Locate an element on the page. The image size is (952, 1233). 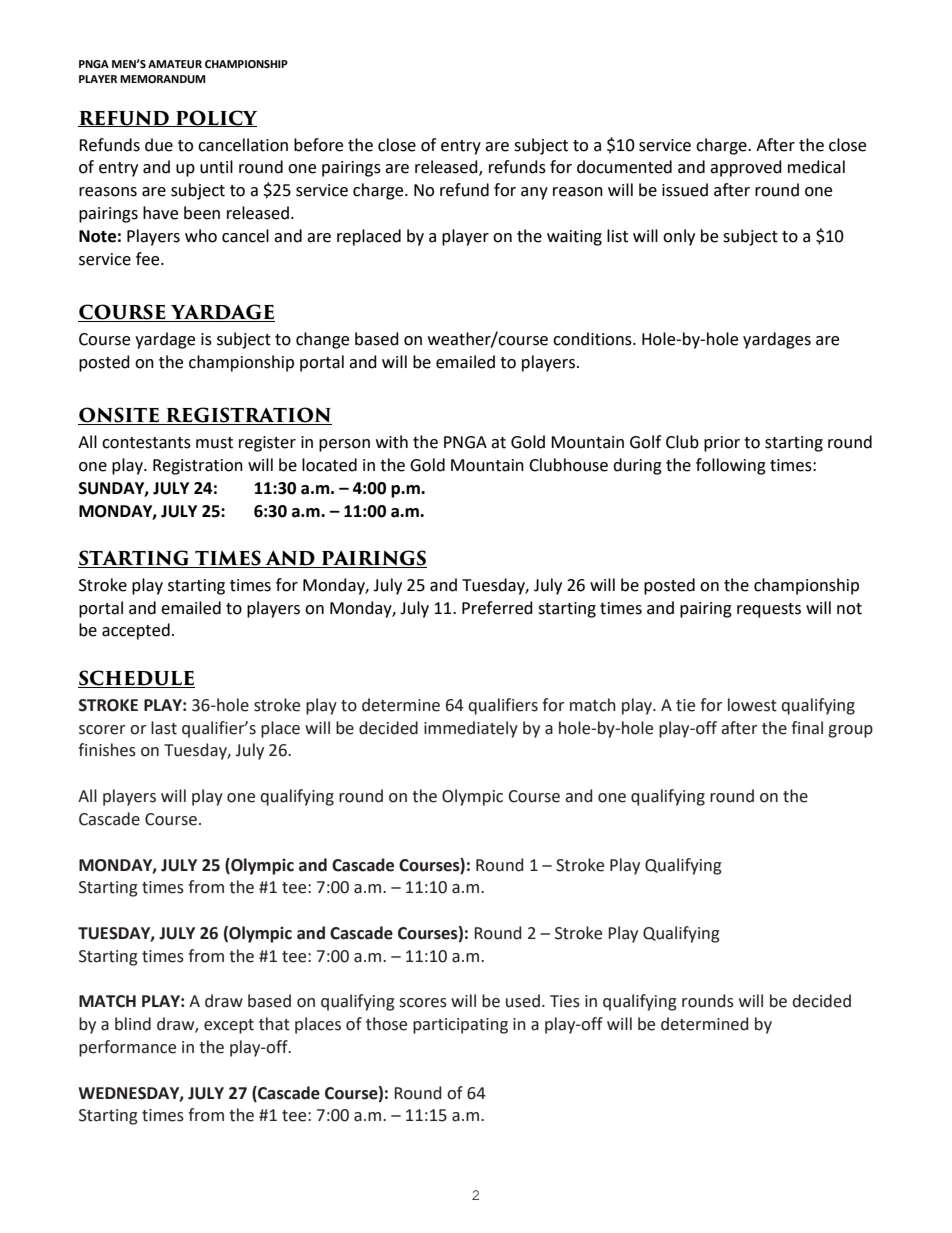
requests is located at coordinates (769, 610).
